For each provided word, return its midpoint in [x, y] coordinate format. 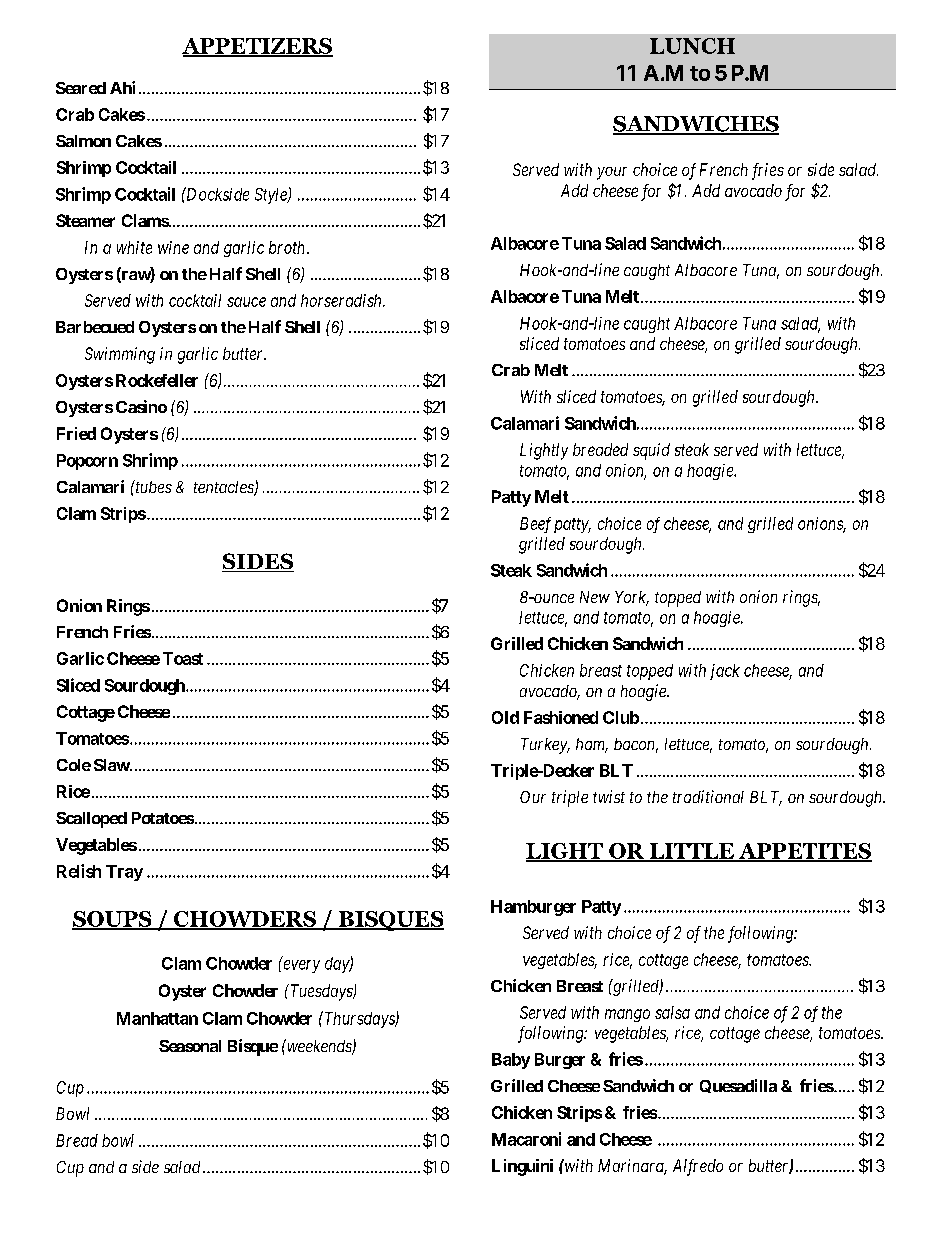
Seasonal [190, 1046]
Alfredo [698, 1167]
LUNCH [692, 46]
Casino [141, 406]
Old [505, 717]
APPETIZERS [257, 47]
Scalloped [91, 820]
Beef [535, 525]
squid [651, 451]
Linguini [522, 1167]
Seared [81, 88]
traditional [708, 796]
